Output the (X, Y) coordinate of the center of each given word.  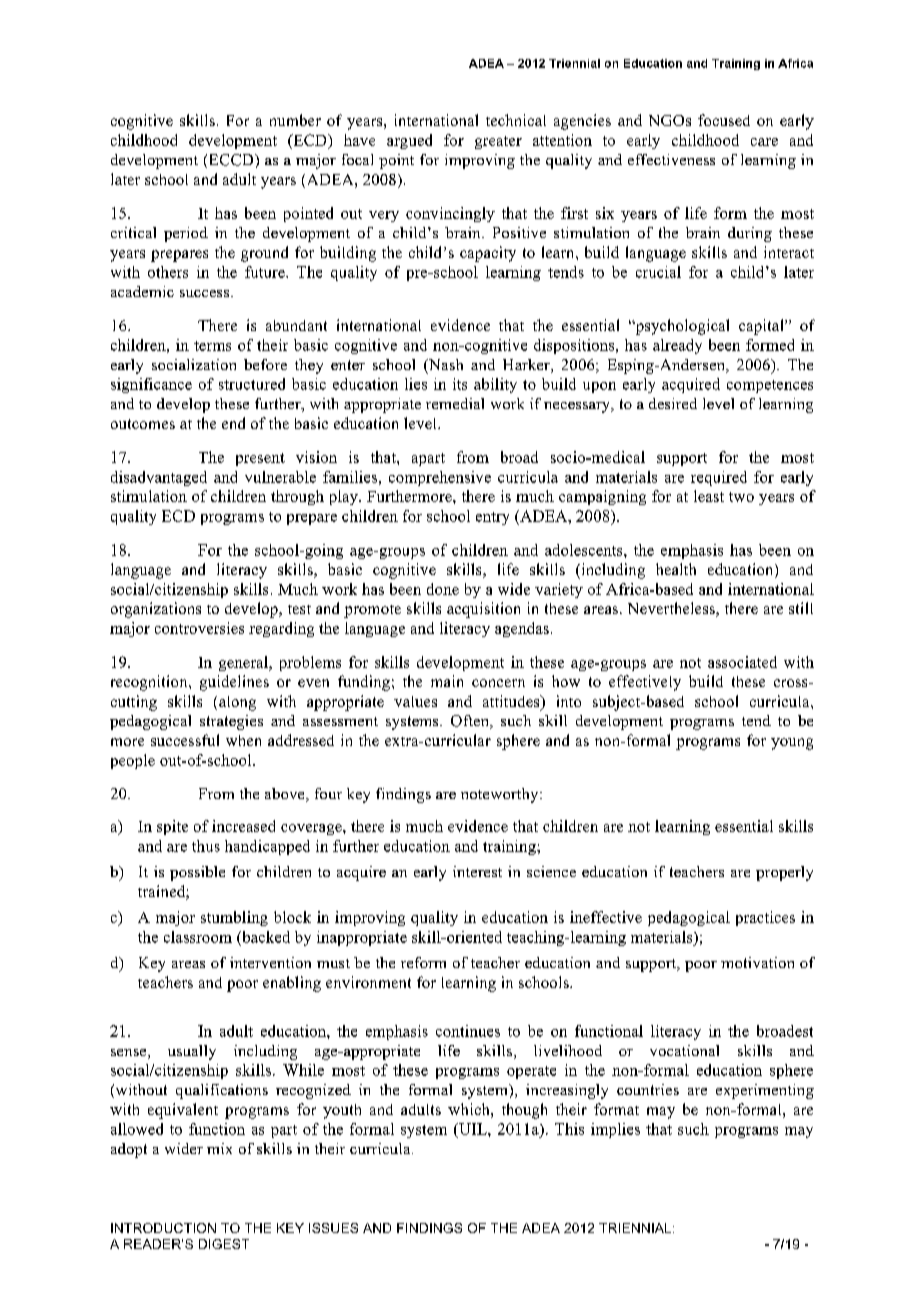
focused (724, 120)
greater (498, 142)
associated (742, 662)
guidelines (234, 683)
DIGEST (224, 1244)
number (295, 120)
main (447, 681)
